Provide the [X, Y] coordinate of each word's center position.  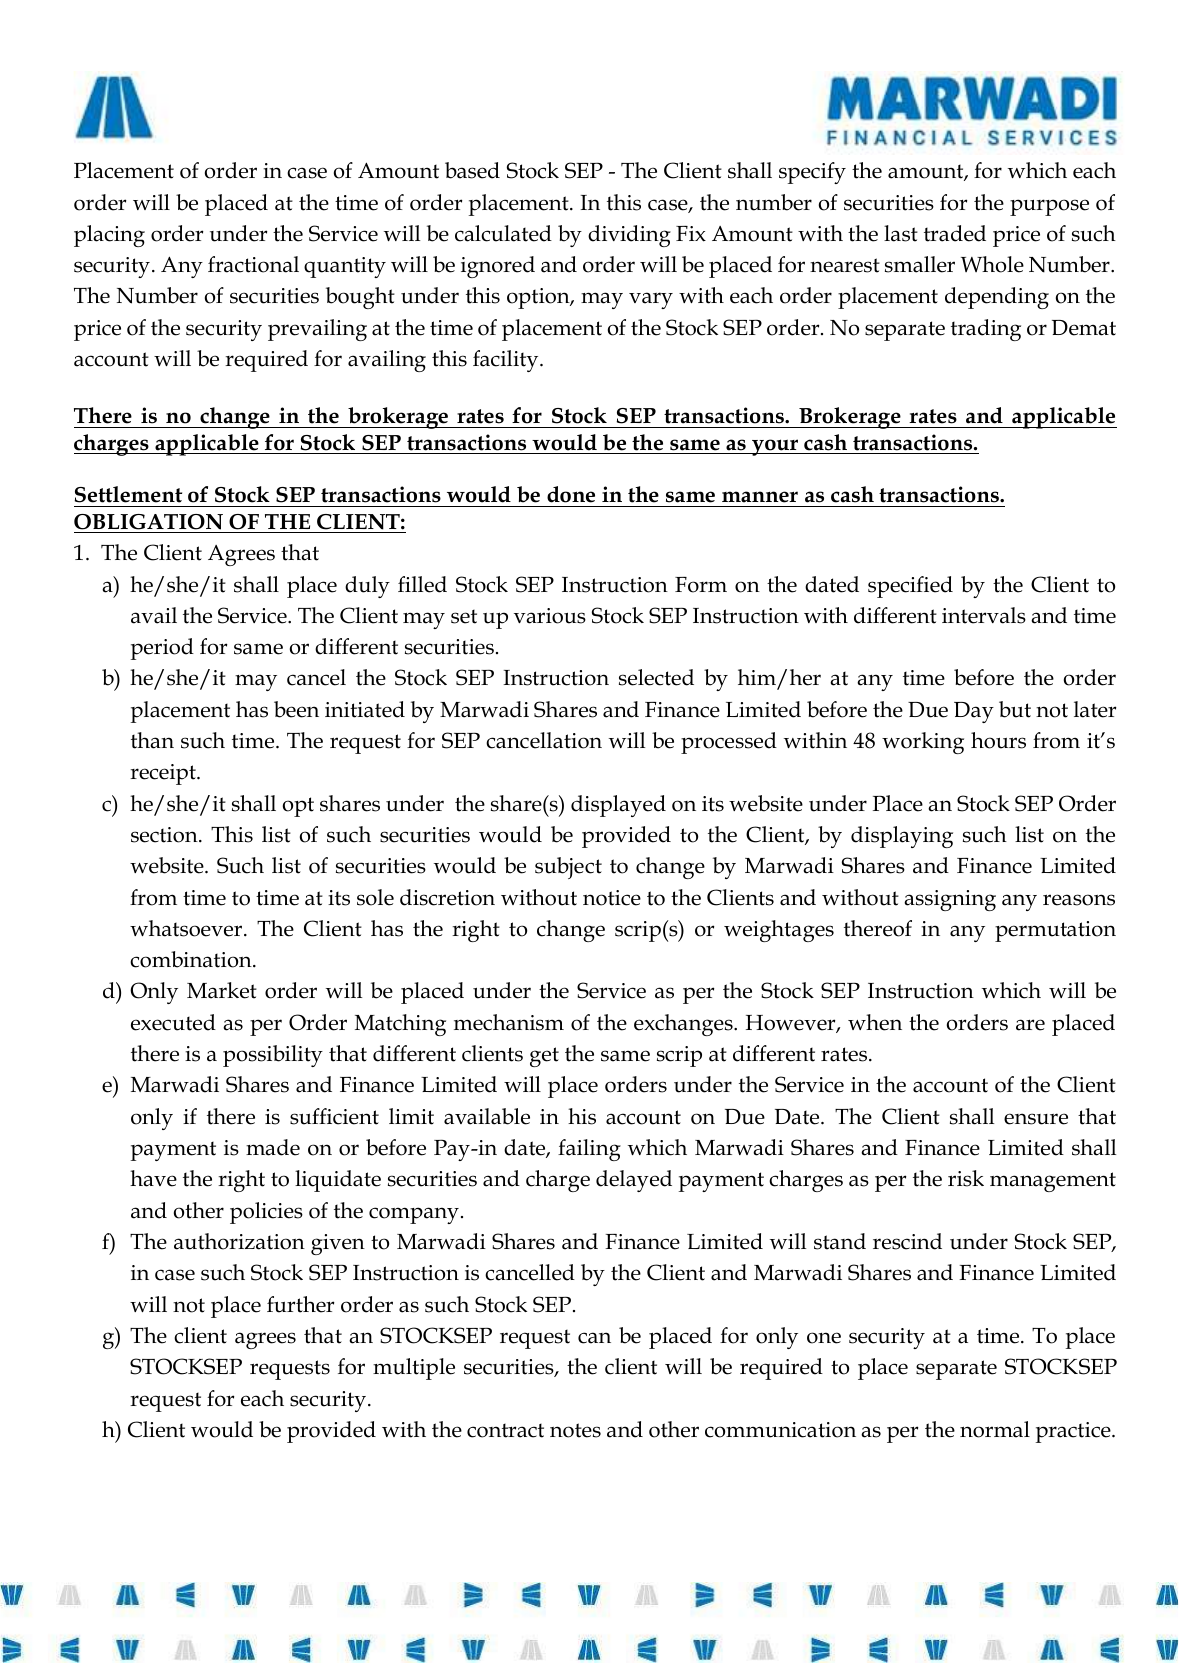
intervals [984, 615]
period [162, 649]
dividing [629, 236]
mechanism [509, 1022]
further [300, 1304]
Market [222, 990]
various [550, 616]
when [875, 1022]
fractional [253, 264]
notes [575, 1430]
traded [955, 233]
